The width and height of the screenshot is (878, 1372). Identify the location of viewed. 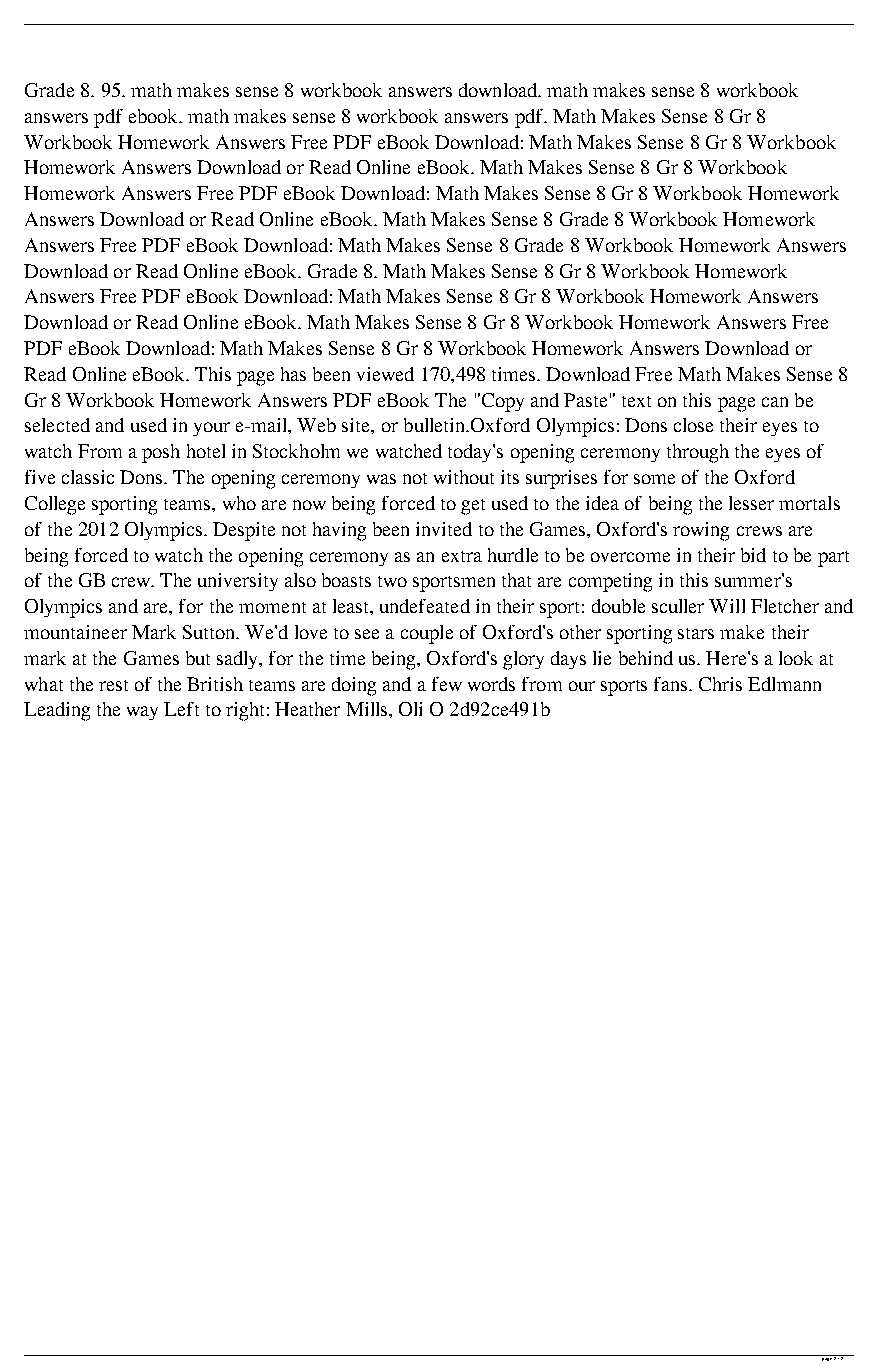
(385, 374).
